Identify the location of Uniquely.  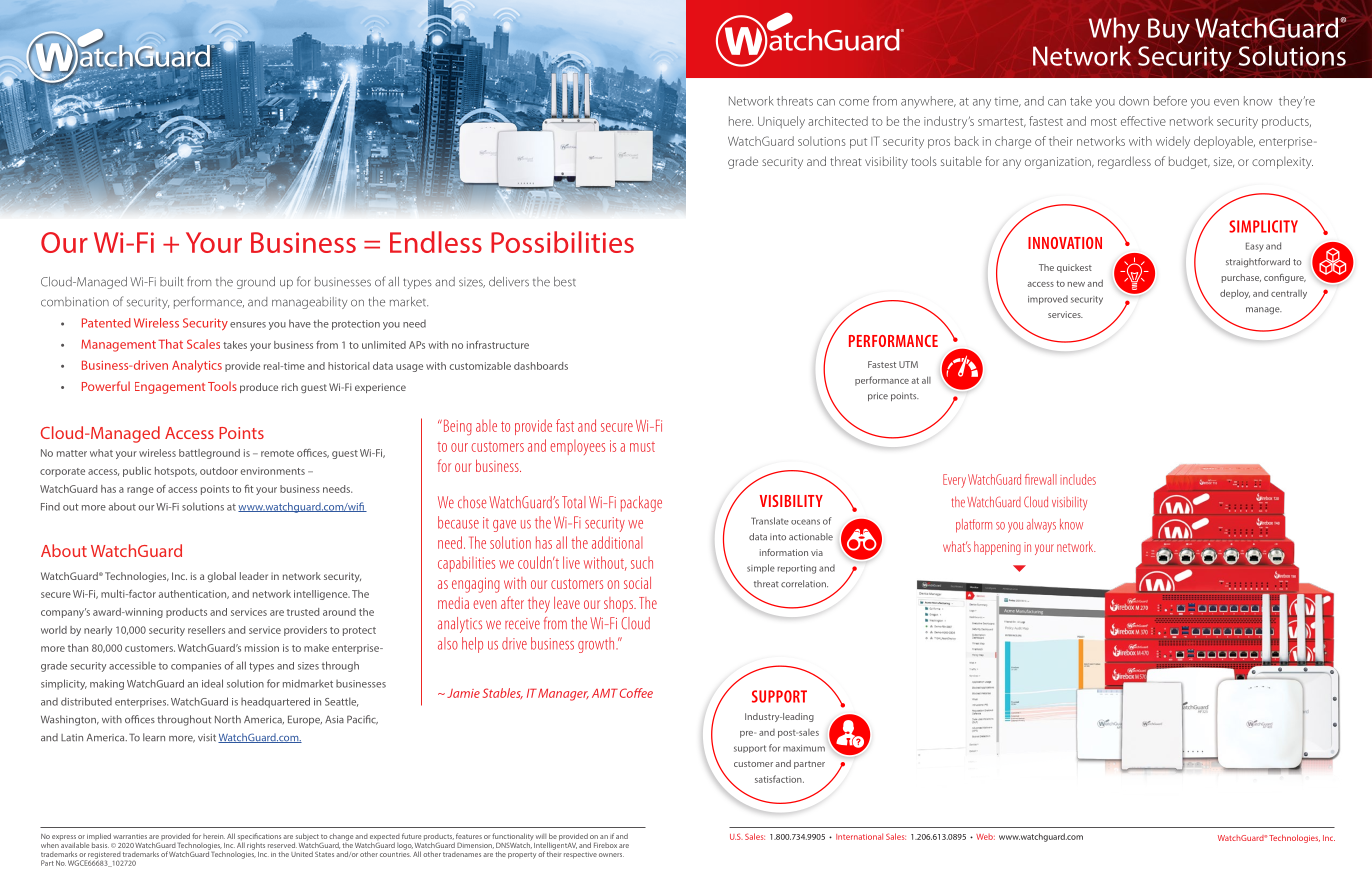
(781, 122).
